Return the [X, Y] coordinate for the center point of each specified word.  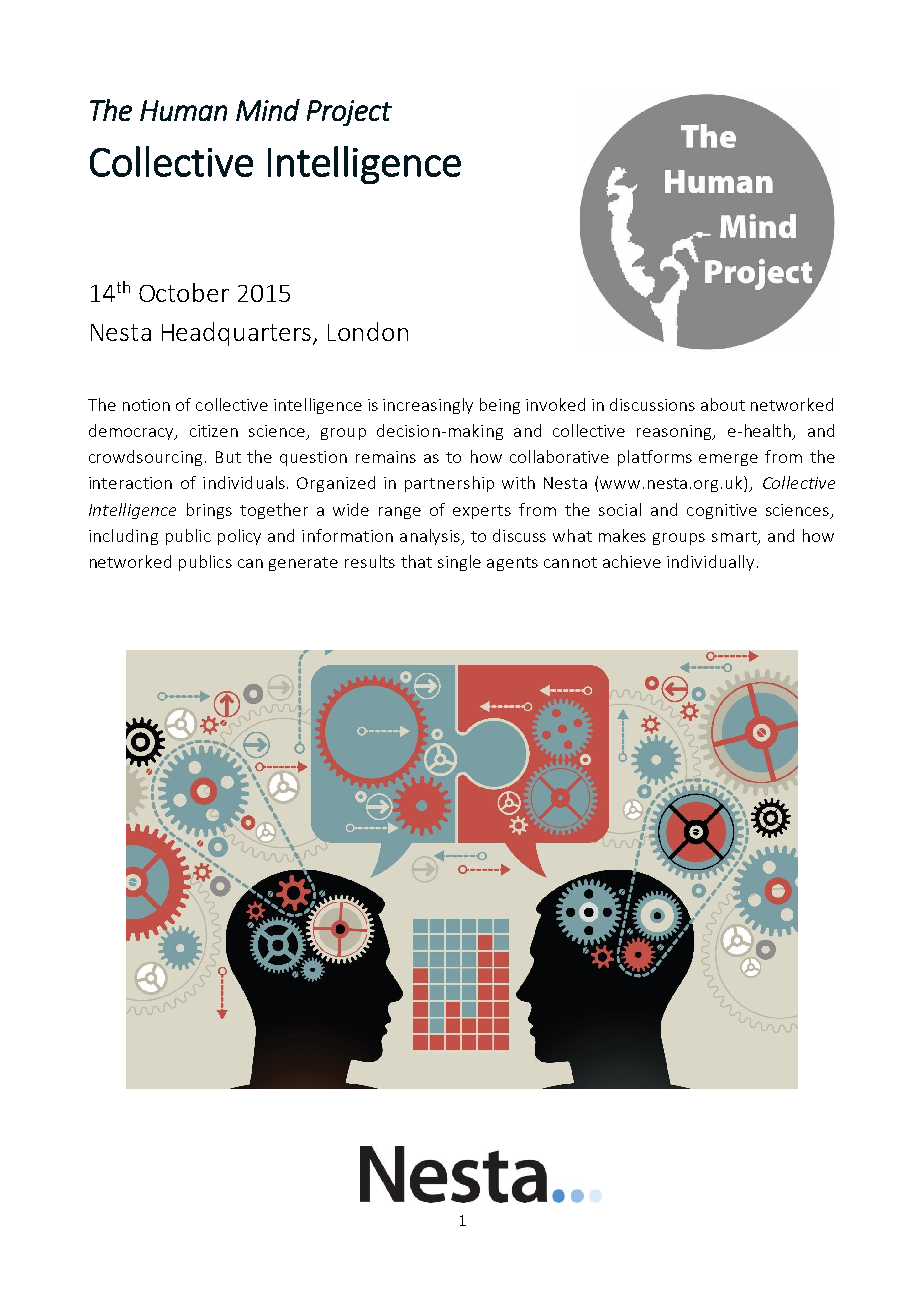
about [723, 404]
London [368, 331]
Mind [268, 110]
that [416, 561]
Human [183, 110]
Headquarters [238, 334]
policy [239, 537]
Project [349, 113]
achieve [632, 561]
